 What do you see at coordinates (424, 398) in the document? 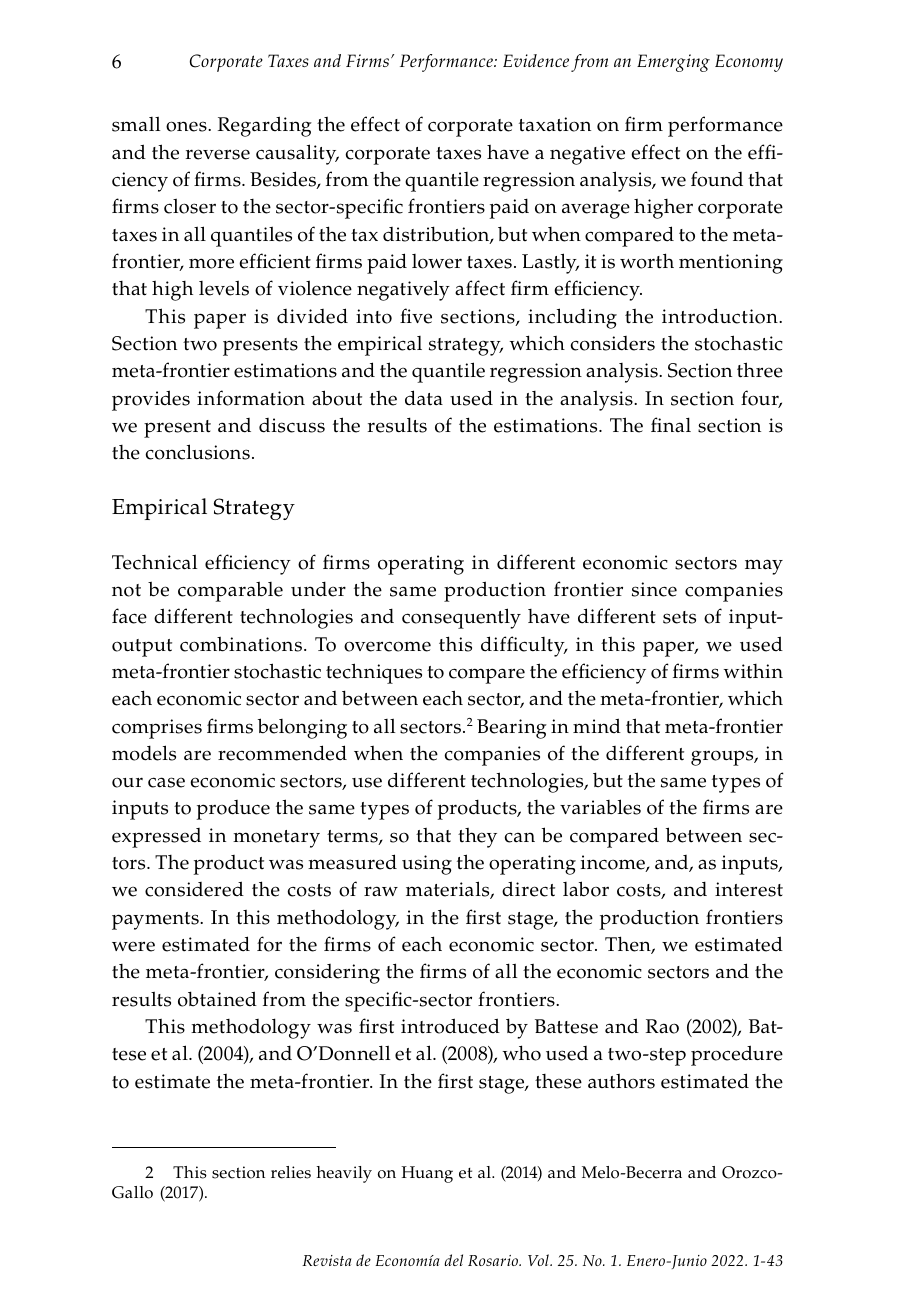
I see `data` at bounding box center [424, 398].
